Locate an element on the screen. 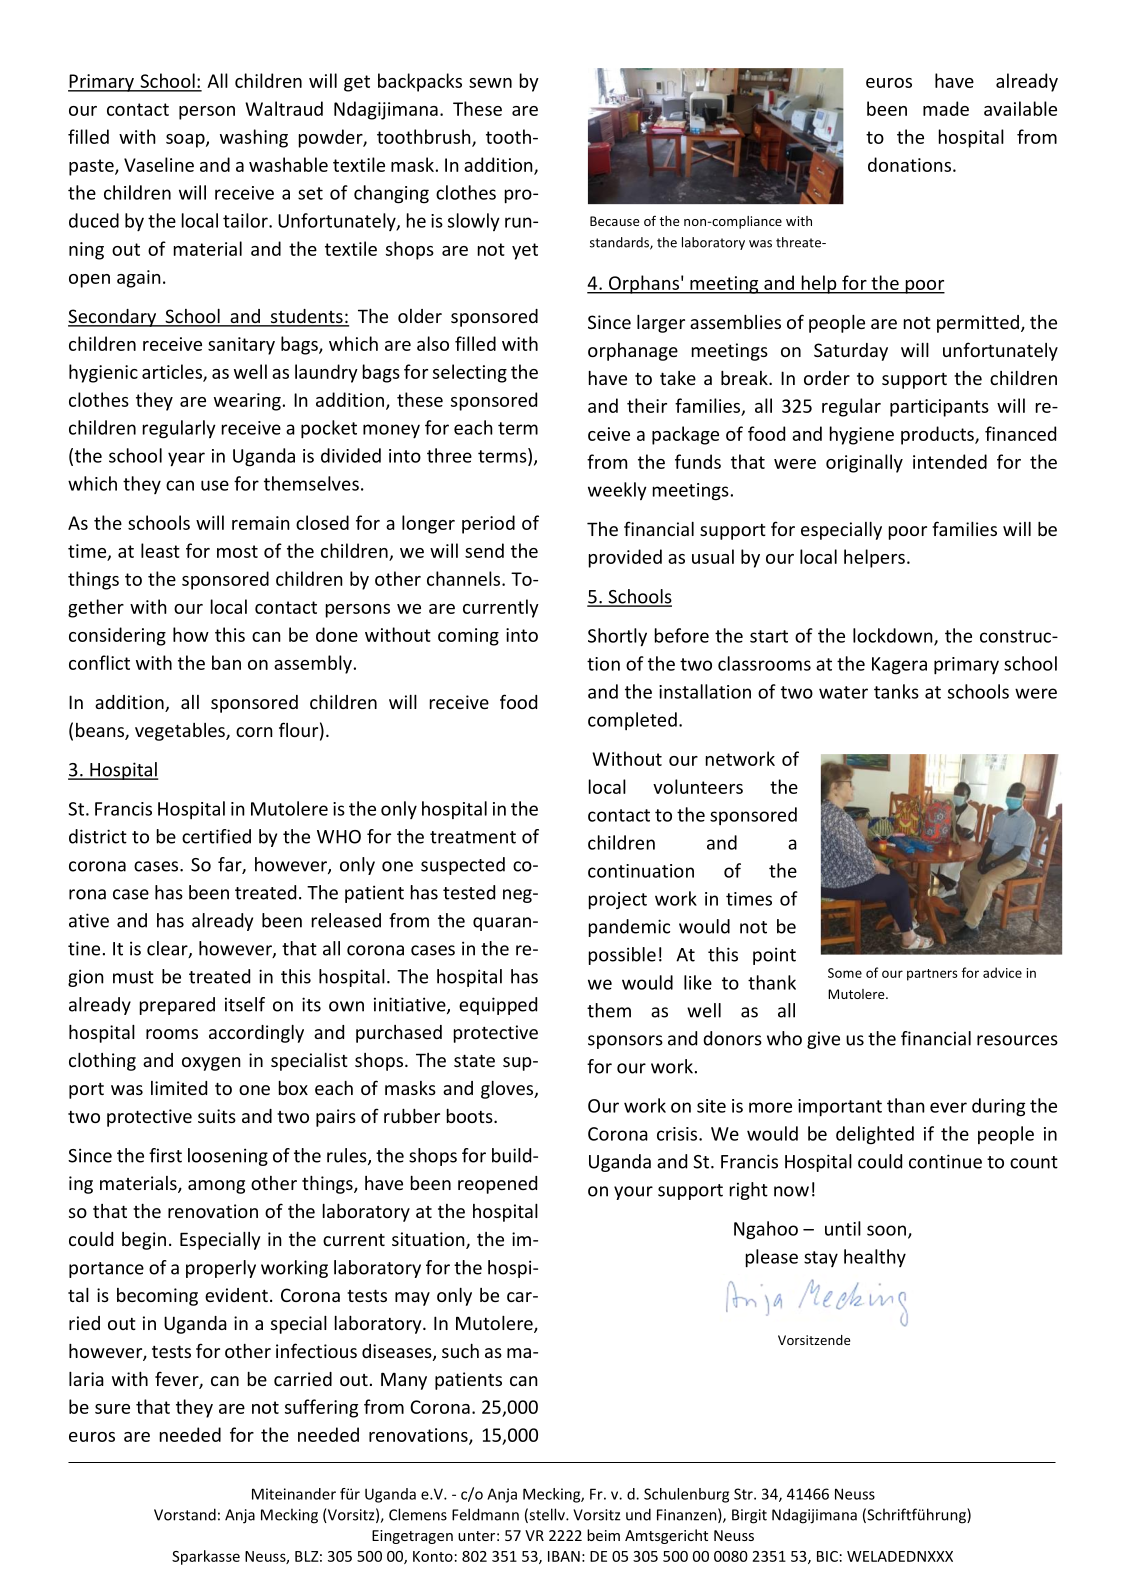  made is located at coordinates (946, 108).
